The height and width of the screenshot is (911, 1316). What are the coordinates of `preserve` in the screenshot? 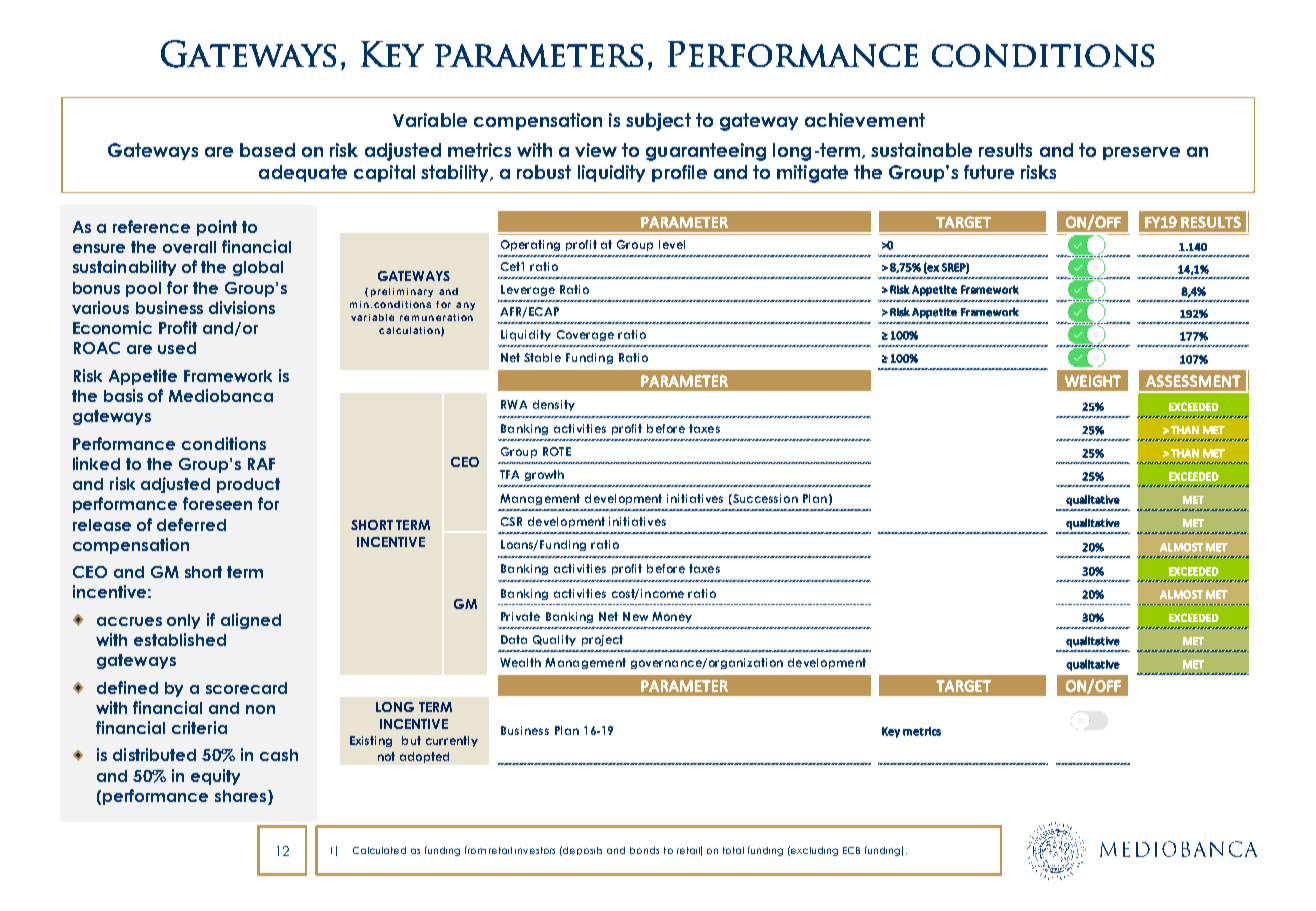 It's located at (1141, 153).
